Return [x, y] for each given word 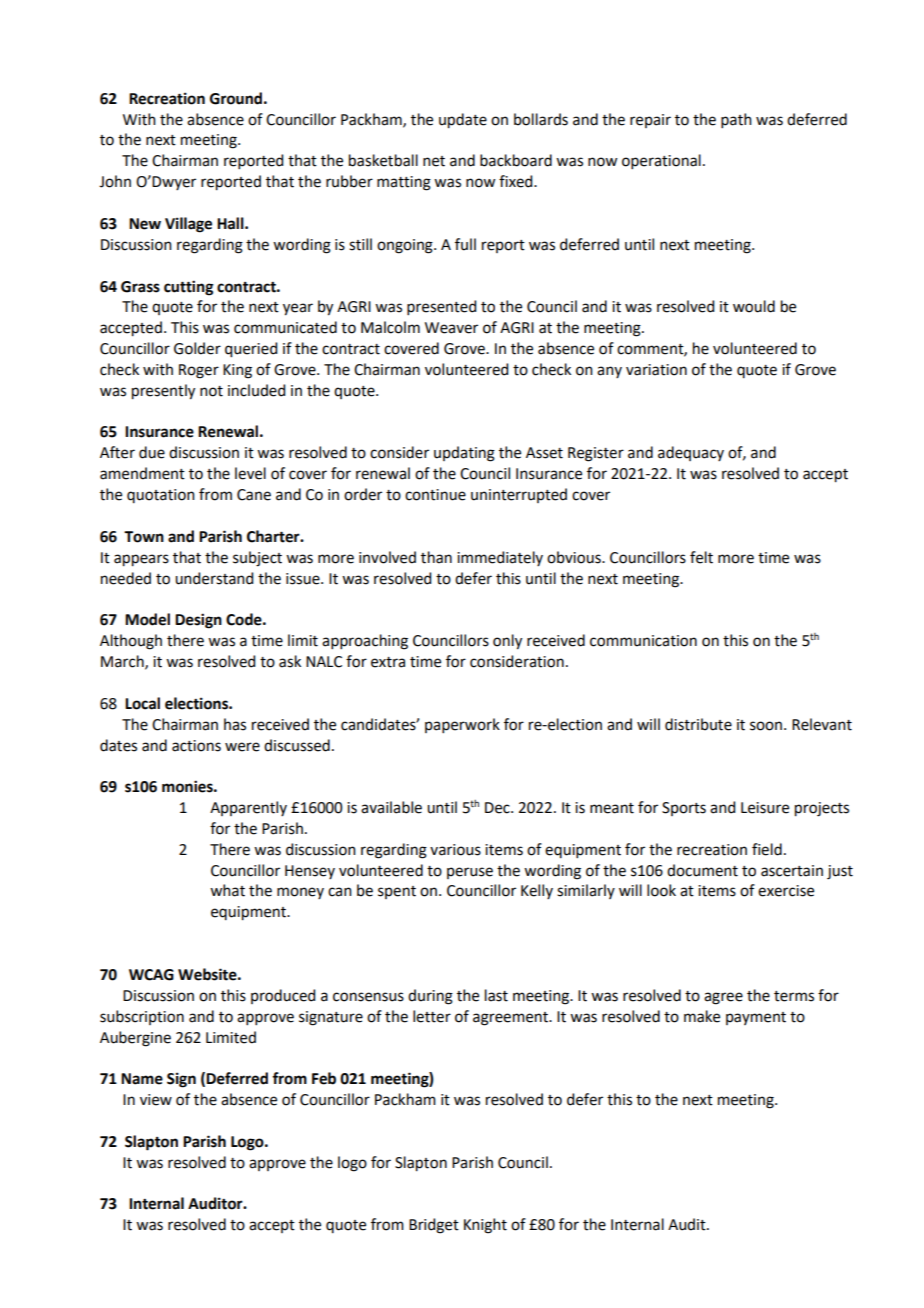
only [507, 642]
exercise [786, 891]
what [227, 890]
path [736, 120]
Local [142, 703]
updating [464, 454]
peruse [470, 873]
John [115, 181]
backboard [516, 160]
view [156, 1100]
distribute [698, 724]
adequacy [691, 453]
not [211, 391]
